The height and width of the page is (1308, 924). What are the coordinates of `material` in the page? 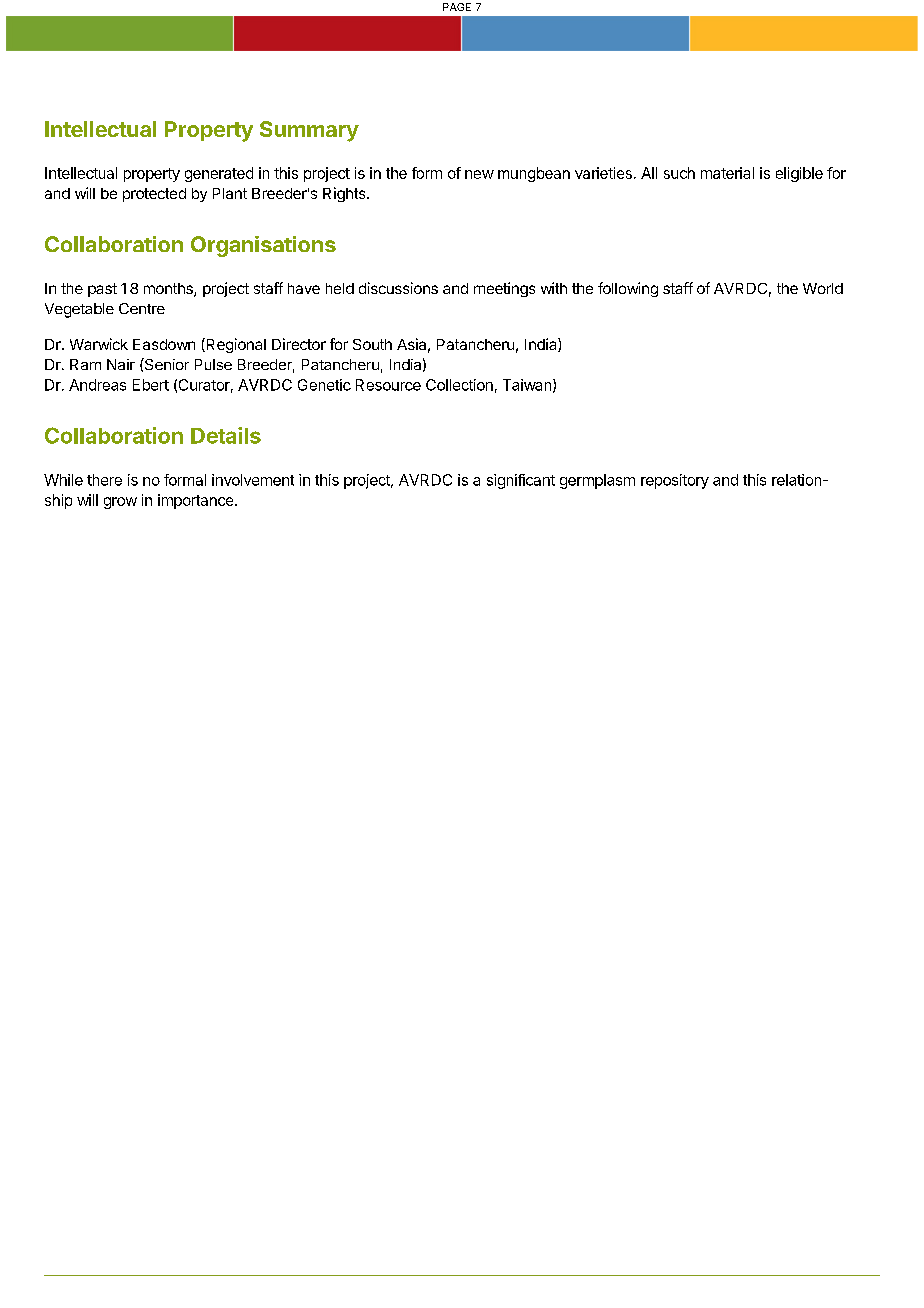 It's located at (727, 173).
